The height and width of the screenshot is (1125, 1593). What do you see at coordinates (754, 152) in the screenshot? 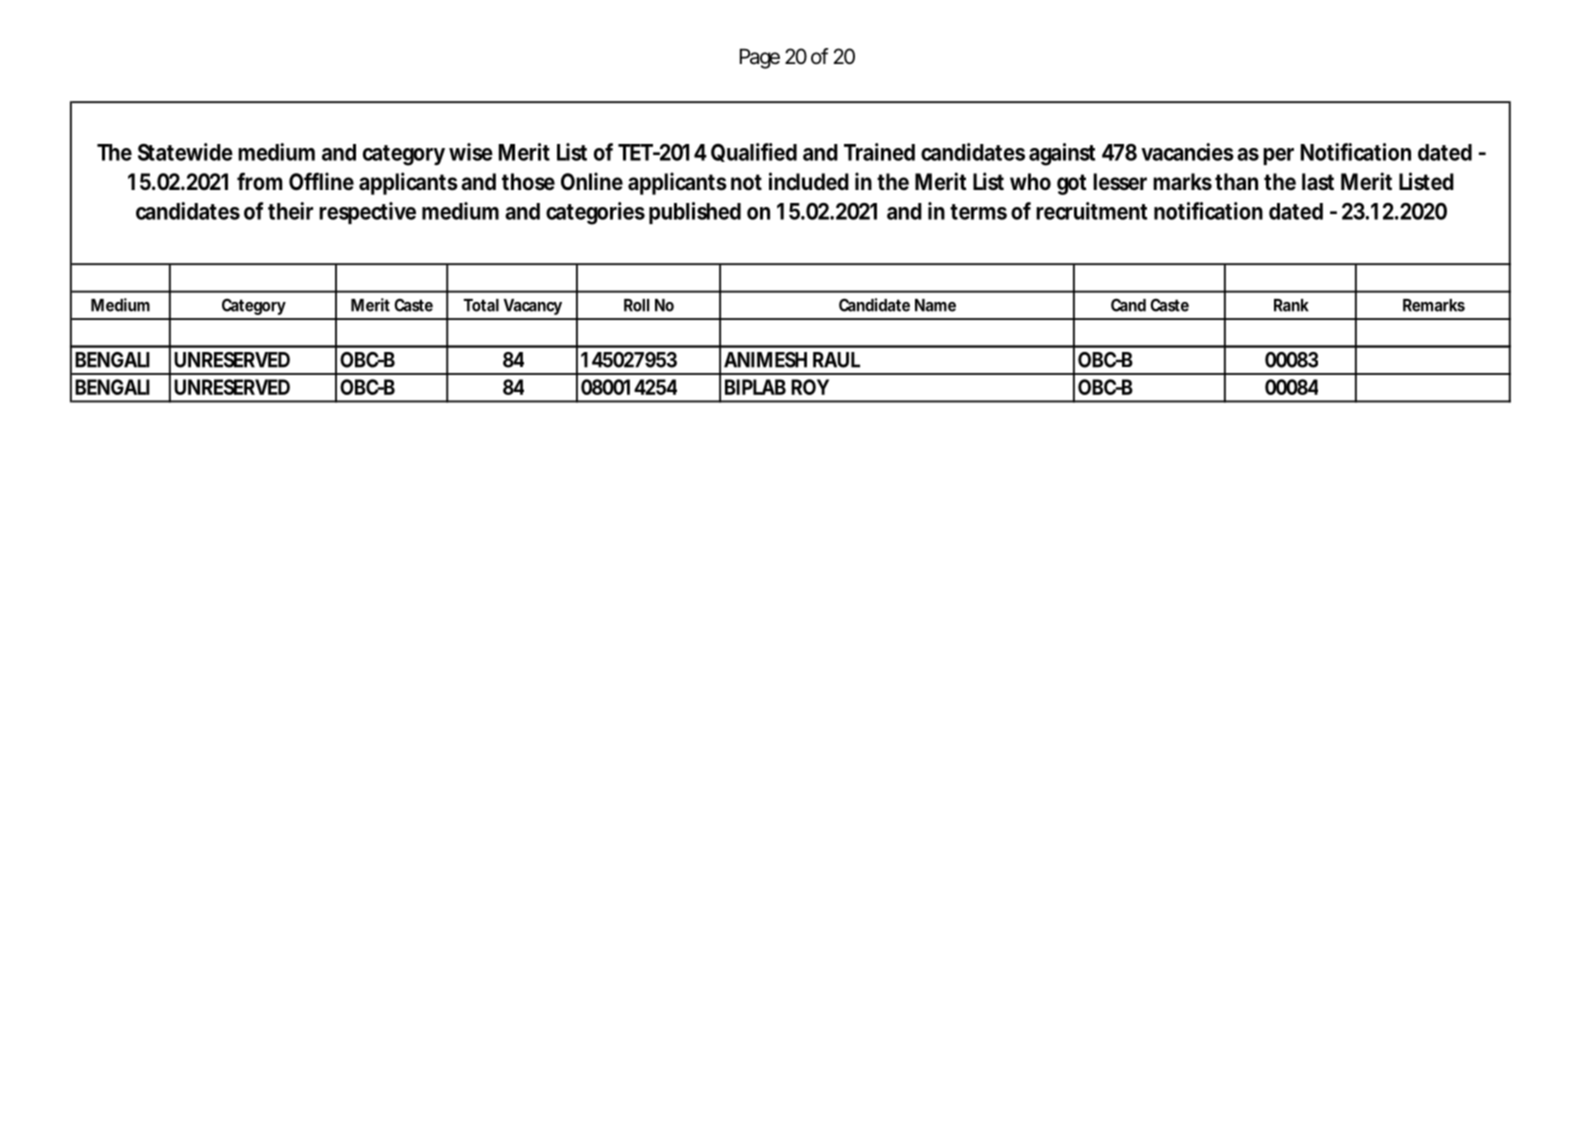
I see `Qualified` at bounding box center [754, 152].
